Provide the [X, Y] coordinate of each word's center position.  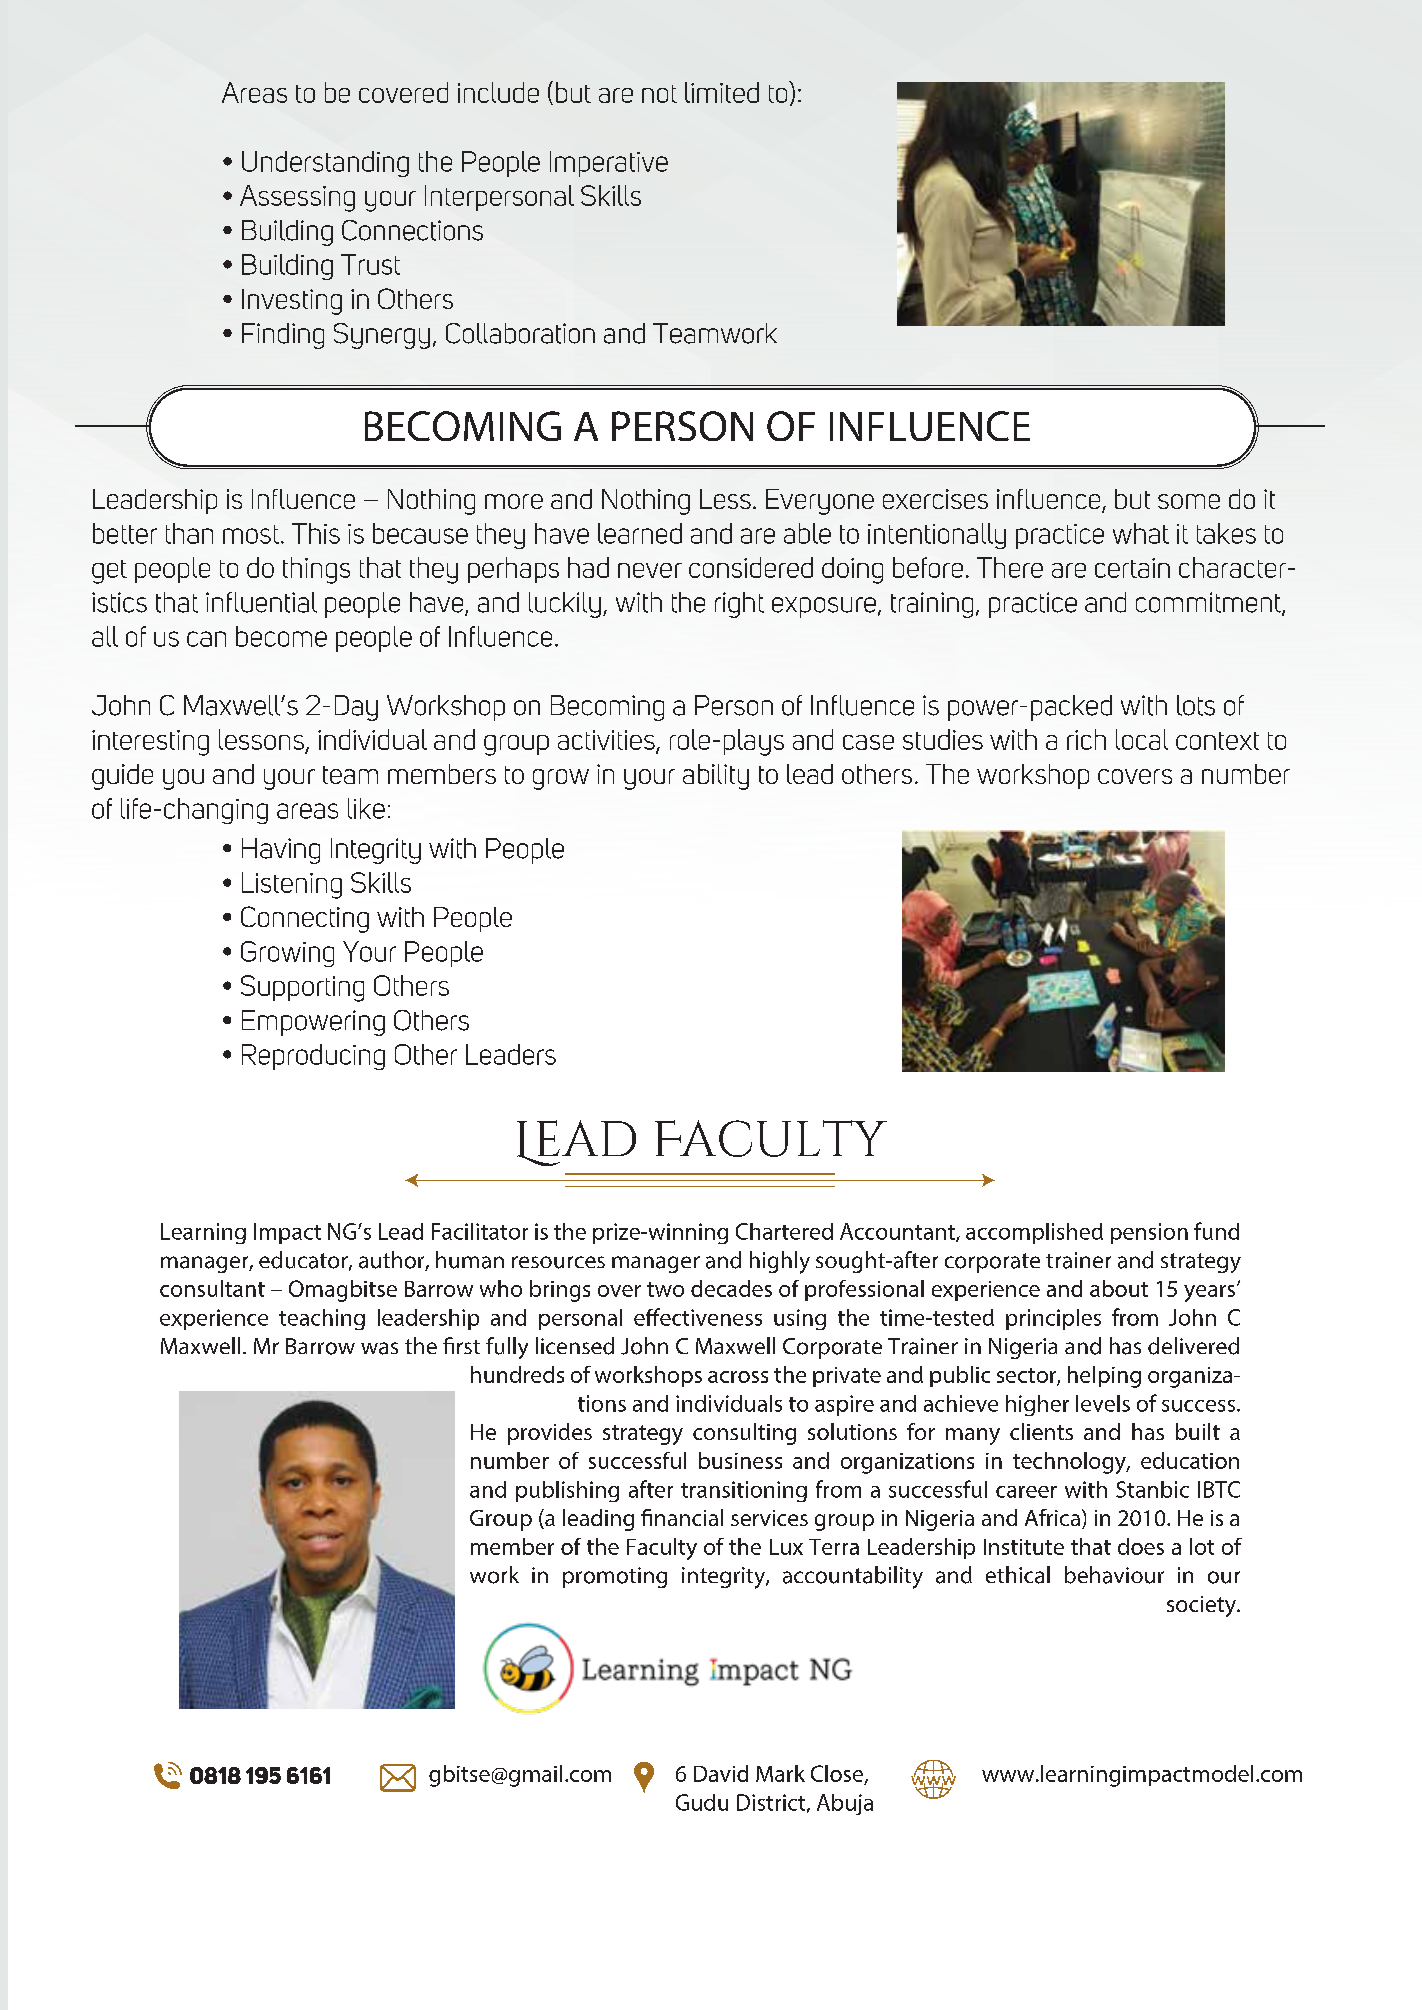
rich [1086, 739]
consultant [212, 1288]
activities [607, 741]
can [206, 639]
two [665, 1289]
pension [1149, 1233]
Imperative [609, 164]
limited [722, 92]
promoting [615, 1577]
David [721, 1773]
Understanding [325, 164]
